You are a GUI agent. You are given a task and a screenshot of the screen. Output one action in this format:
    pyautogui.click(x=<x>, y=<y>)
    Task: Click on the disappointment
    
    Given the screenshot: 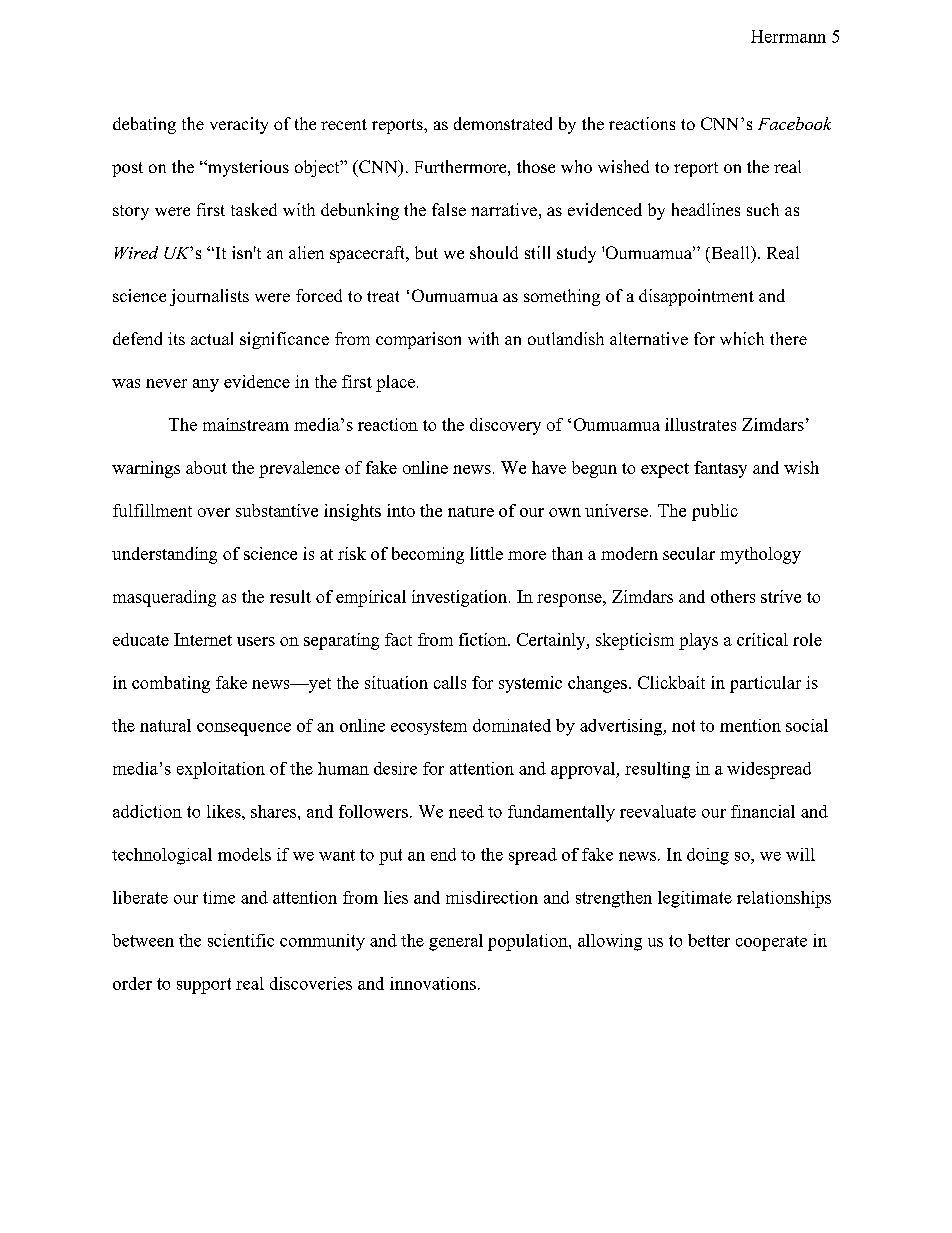 What is the action you would take?
    pyautogui.click(x=696, y=297)
